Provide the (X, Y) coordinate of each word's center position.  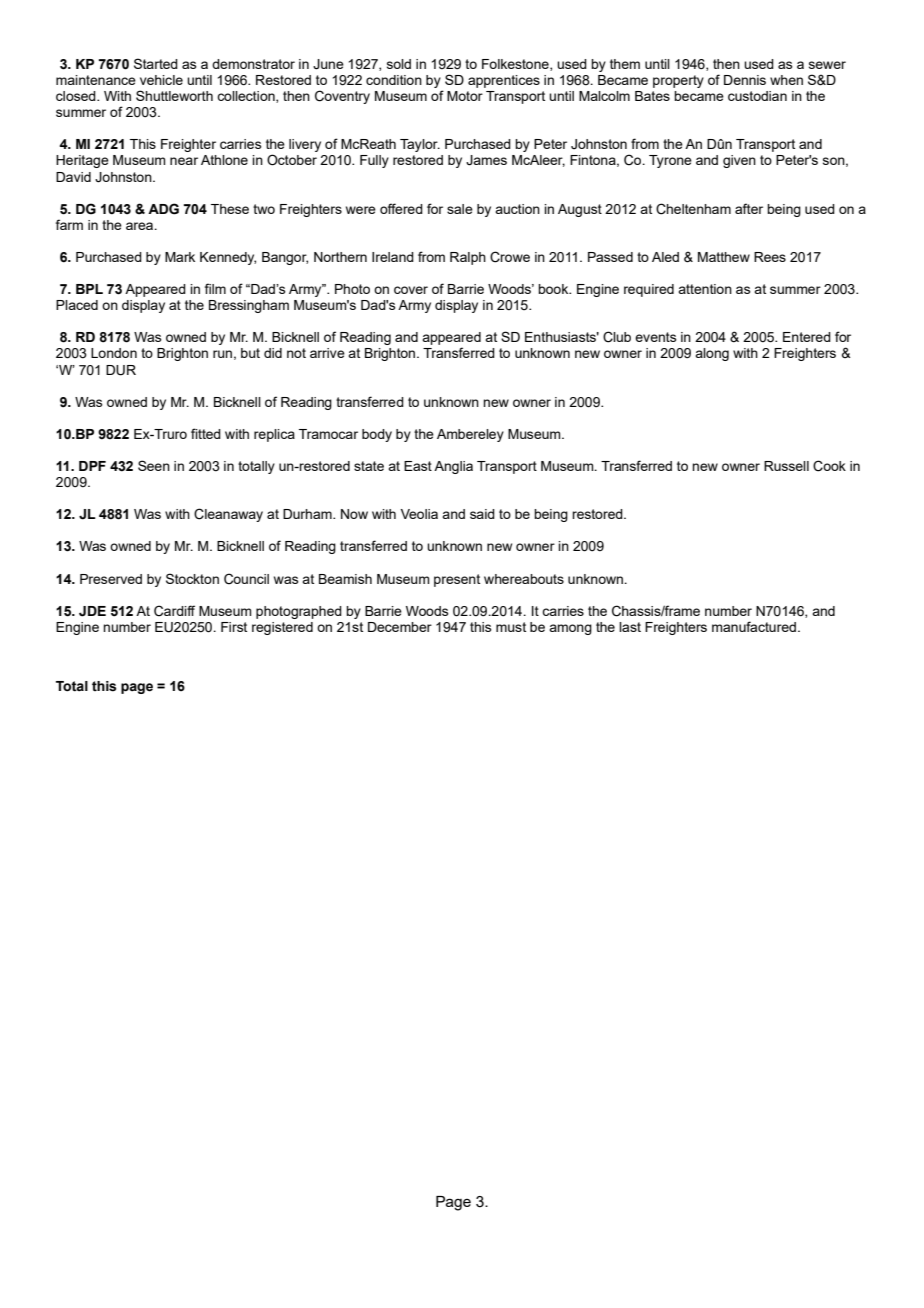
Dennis (745, 80)
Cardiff (174, 611)
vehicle (161, 80)
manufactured (754, 626)
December (400, 627)
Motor (465, 96)
